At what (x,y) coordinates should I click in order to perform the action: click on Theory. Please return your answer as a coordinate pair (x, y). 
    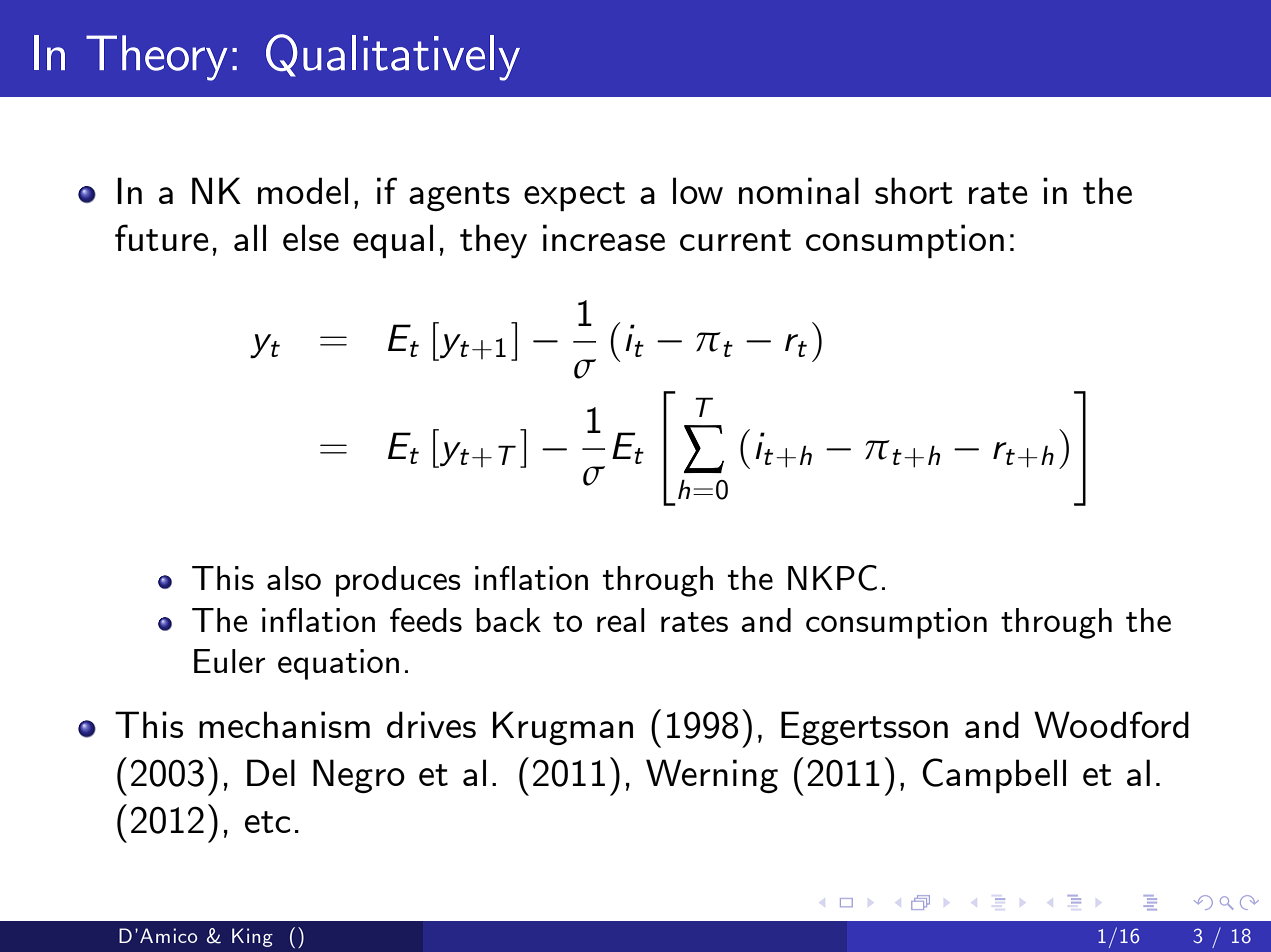
    Looking at the image, I should click on (157, 58).
